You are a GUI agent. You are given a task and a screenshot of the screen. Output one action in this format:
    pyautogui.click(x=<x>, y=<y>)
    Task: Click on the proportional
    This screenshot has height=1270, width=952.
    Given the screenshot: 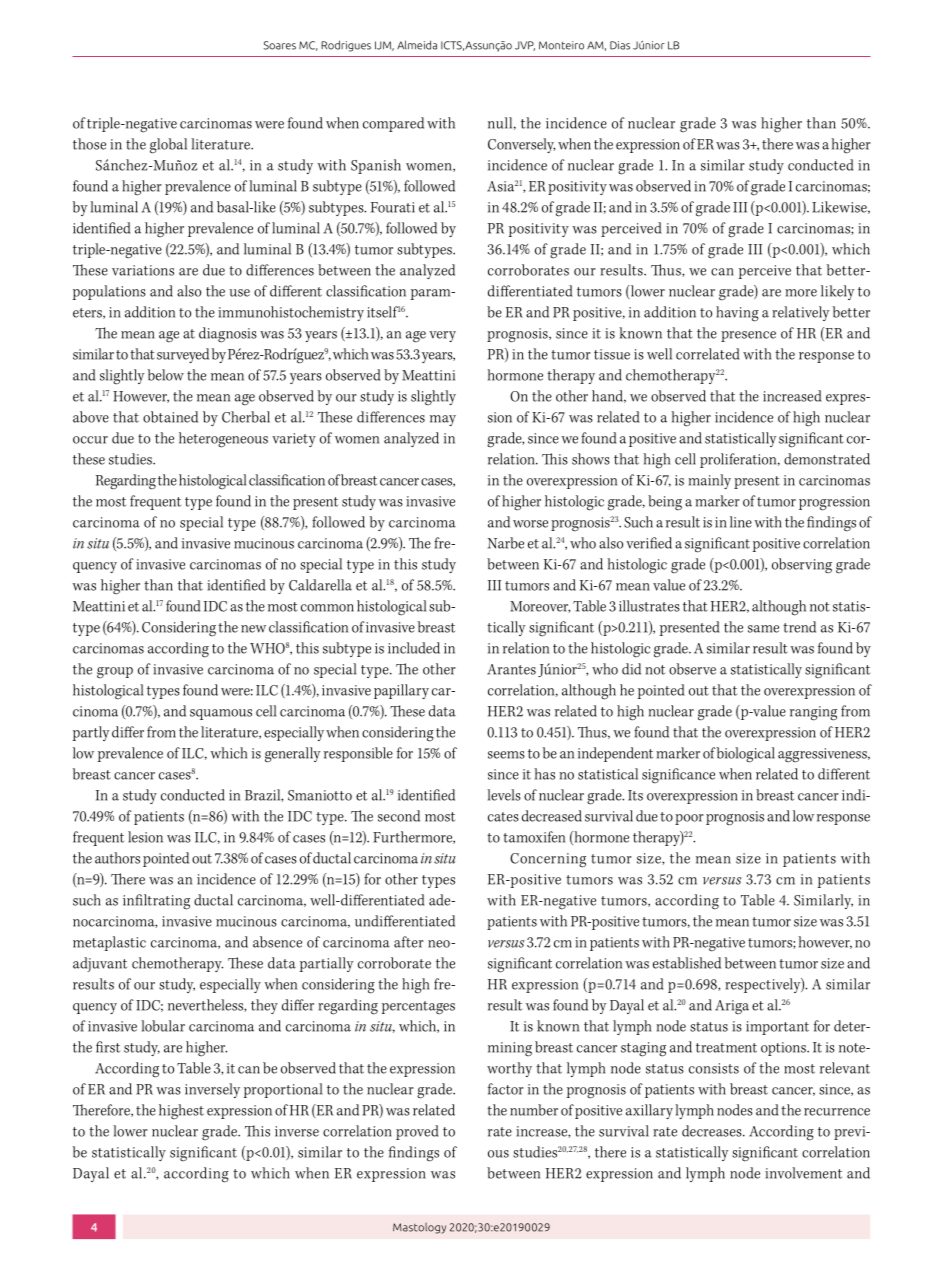 What is the action you would take?
    pyautogui.click(x=282, y=1090)
